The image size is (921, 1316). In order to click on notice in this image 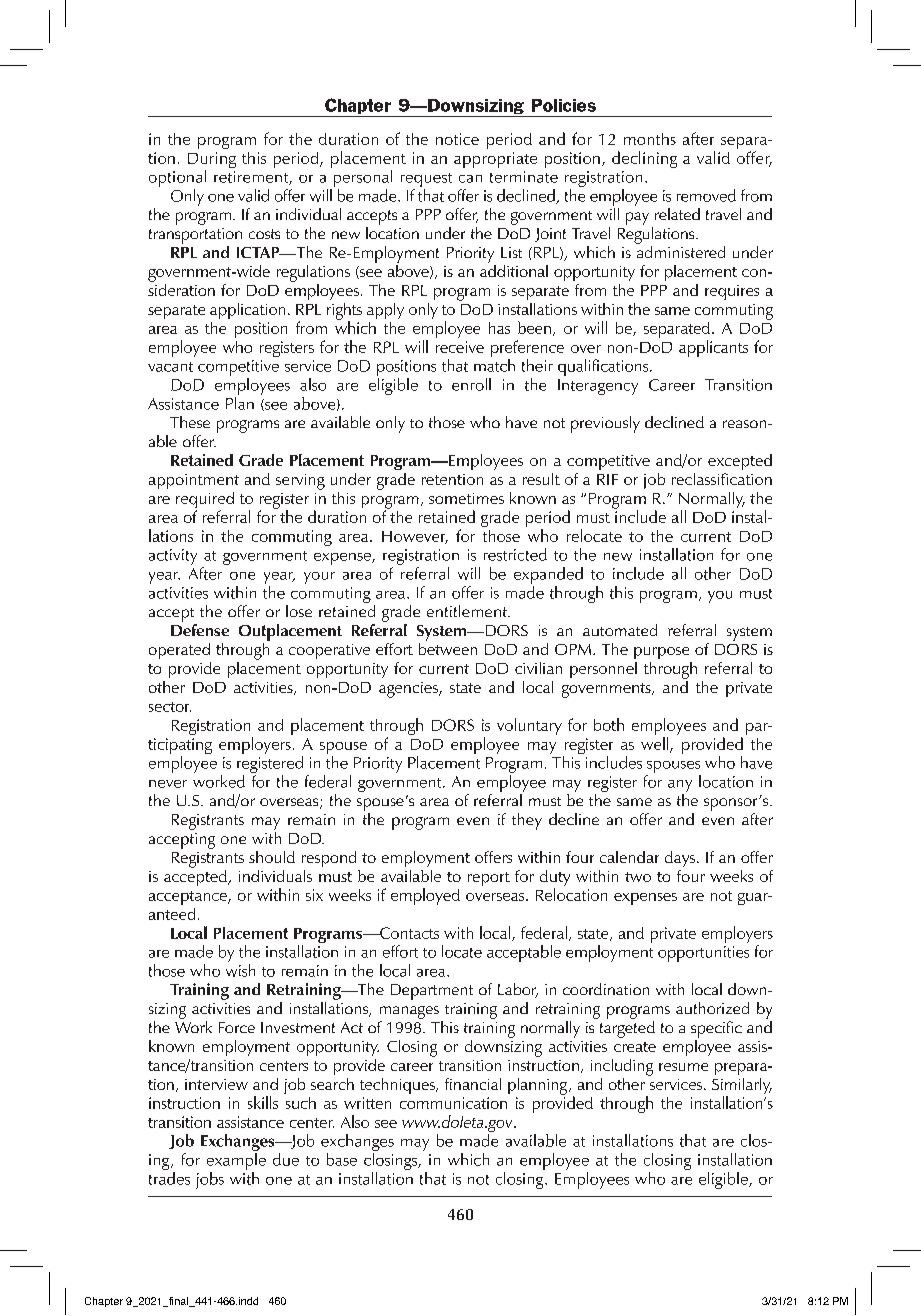, I will do `click(457, 139)`.
